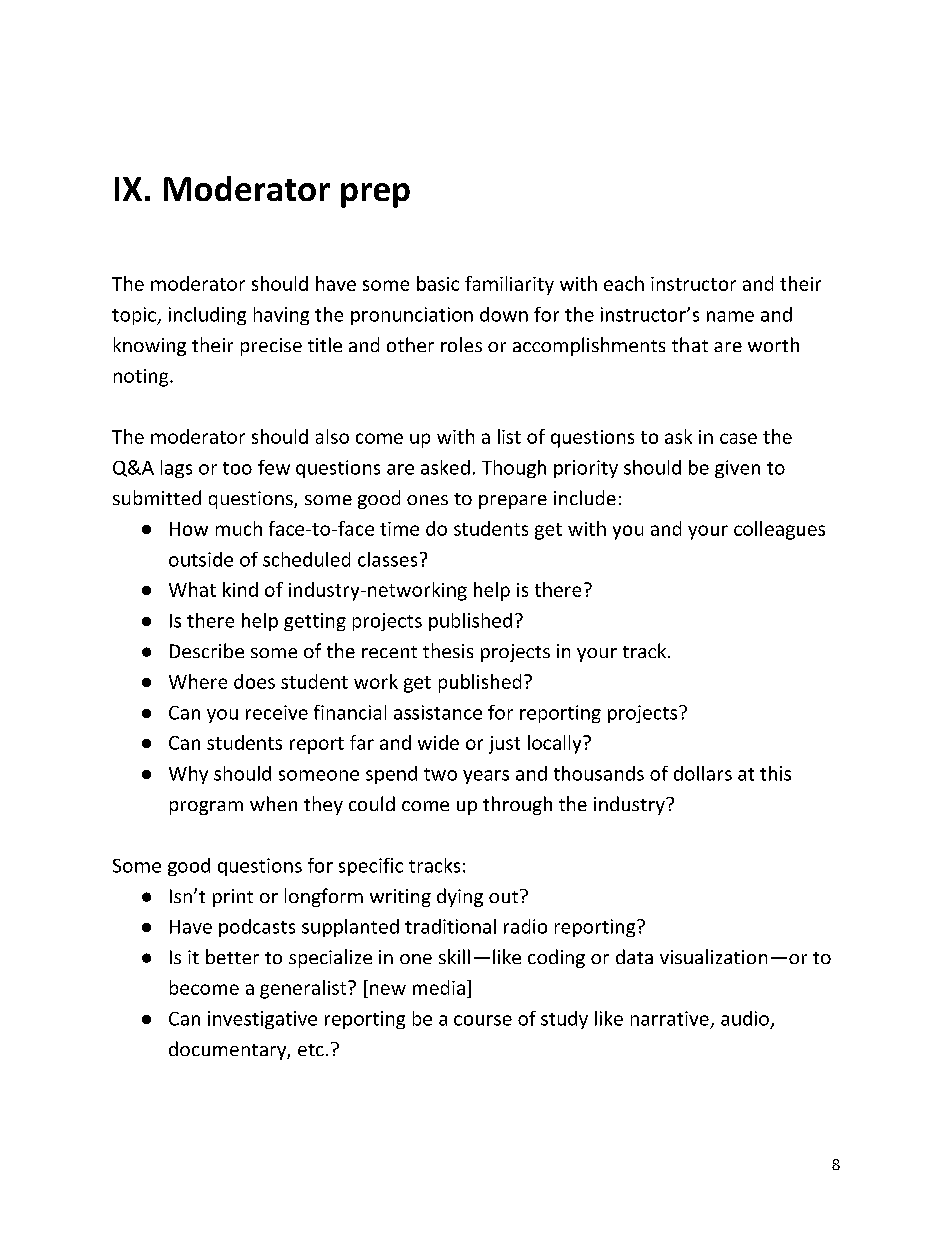  I want to click on program, so click(206, 808).
